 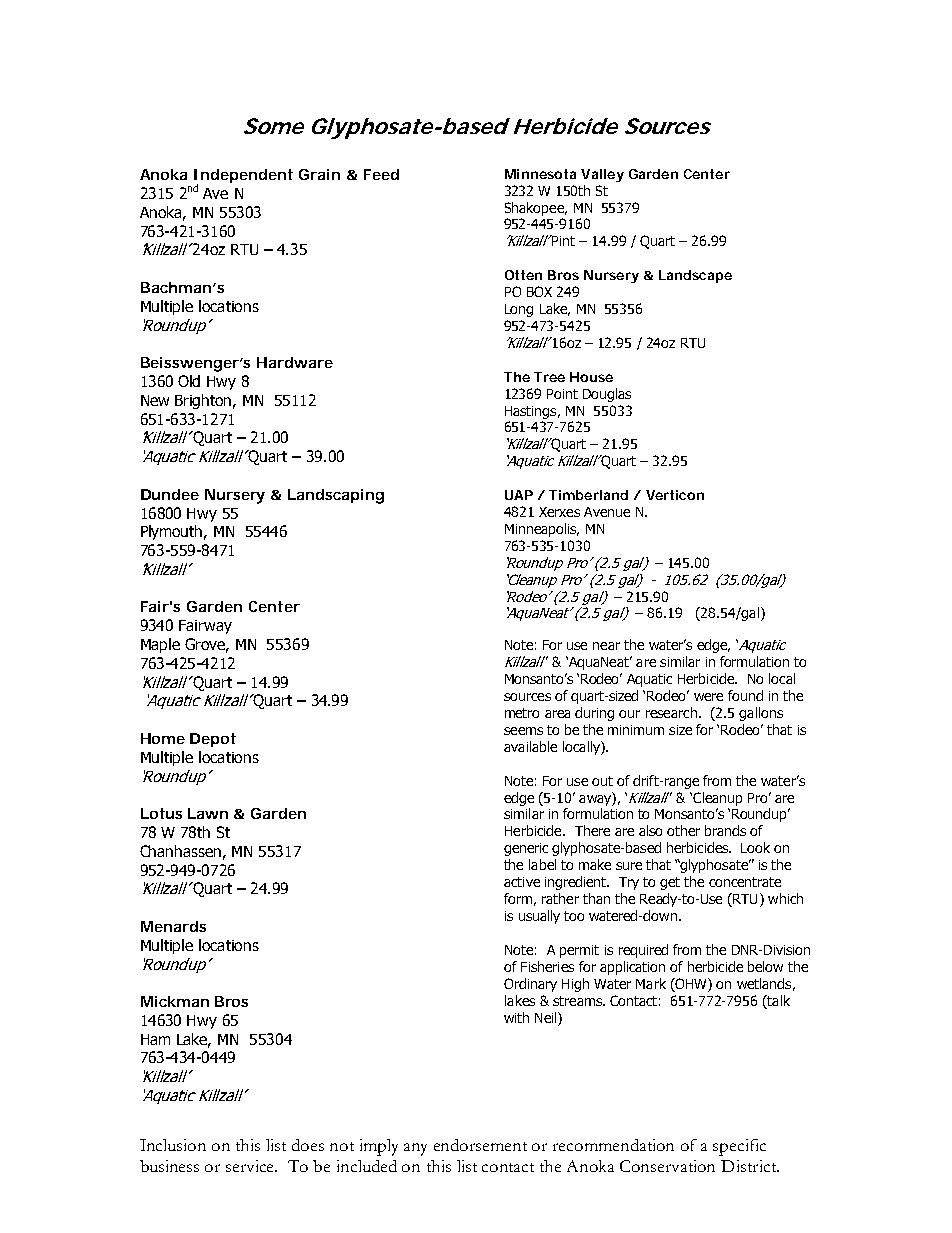 What do you see at coordinates (208, 813) in the document?
I see `Lawn` at bounding box center [208, 813].
